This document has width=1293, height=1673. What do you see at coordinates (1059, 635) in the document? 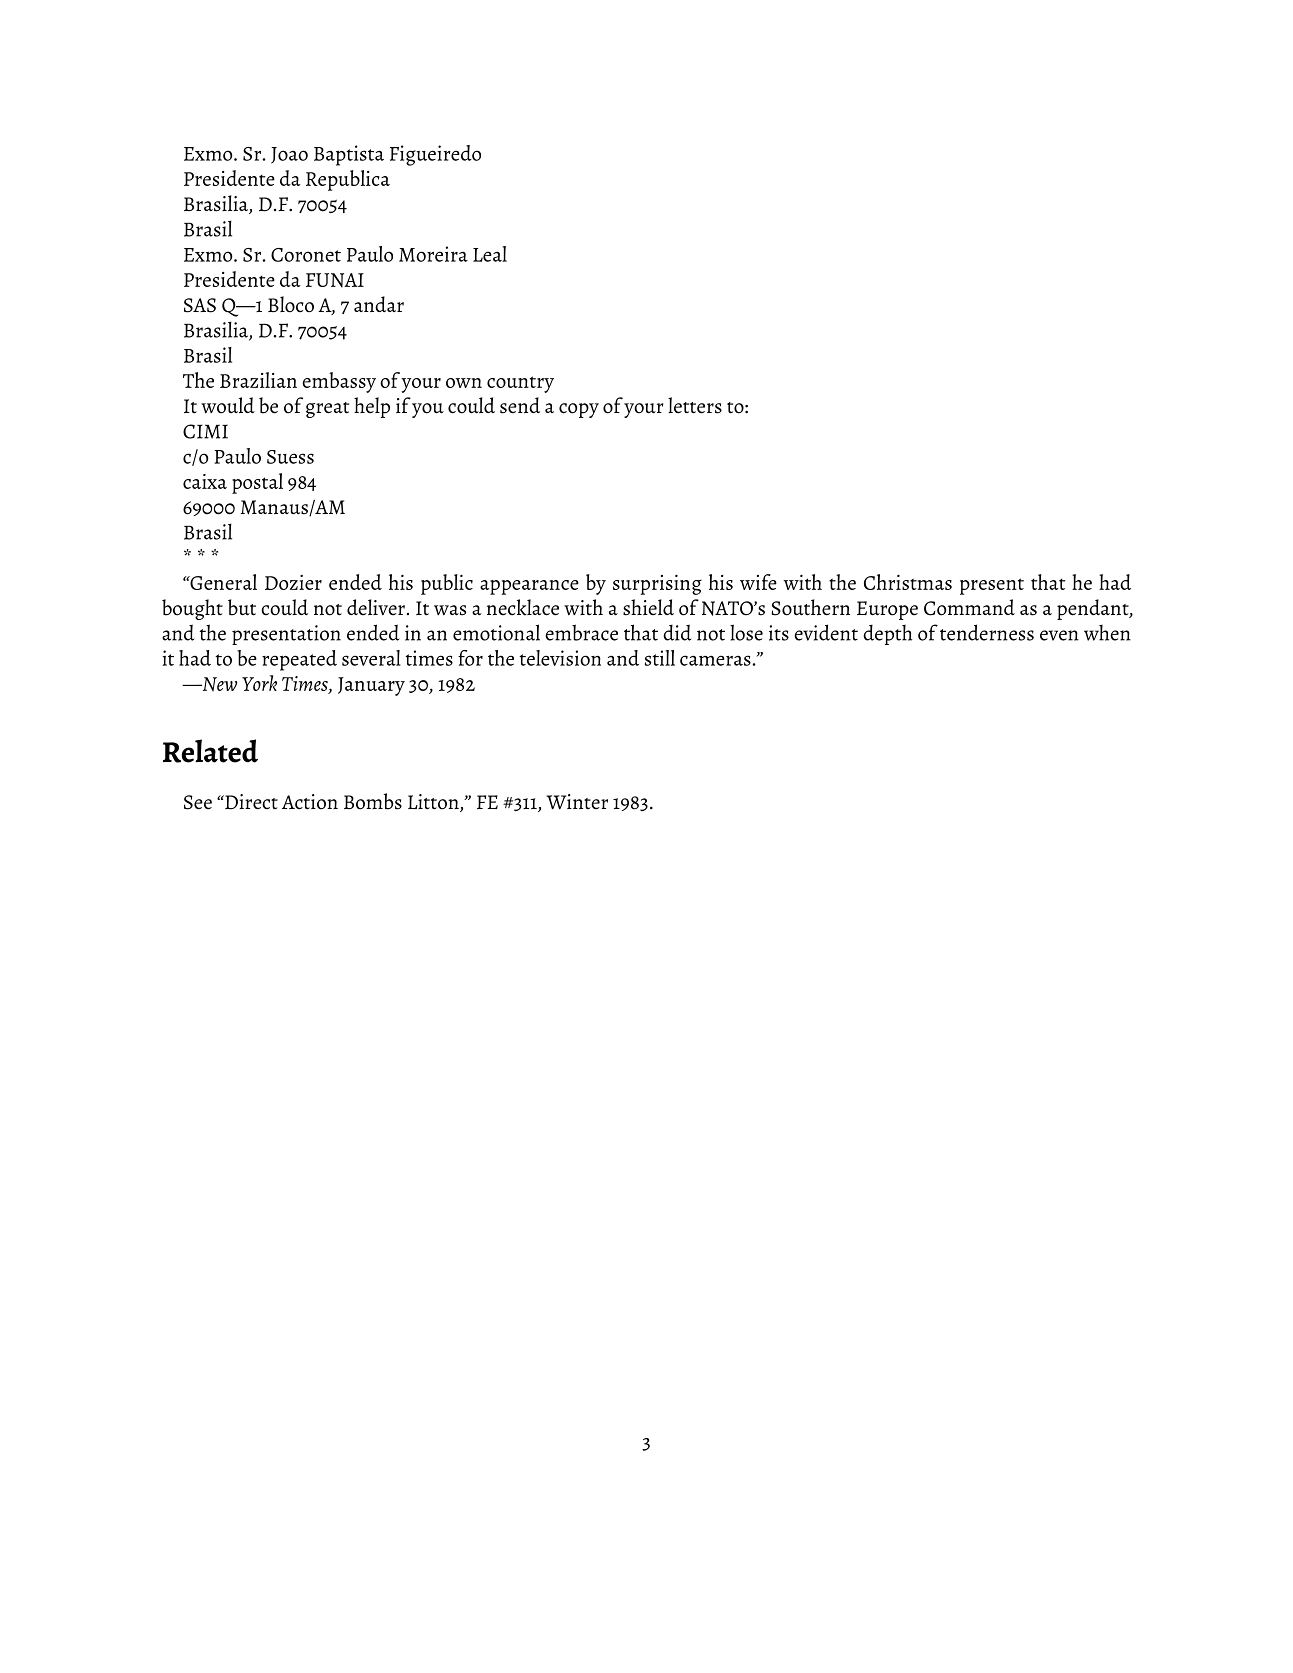
I see `even` at bounding box center [1059, 635].
